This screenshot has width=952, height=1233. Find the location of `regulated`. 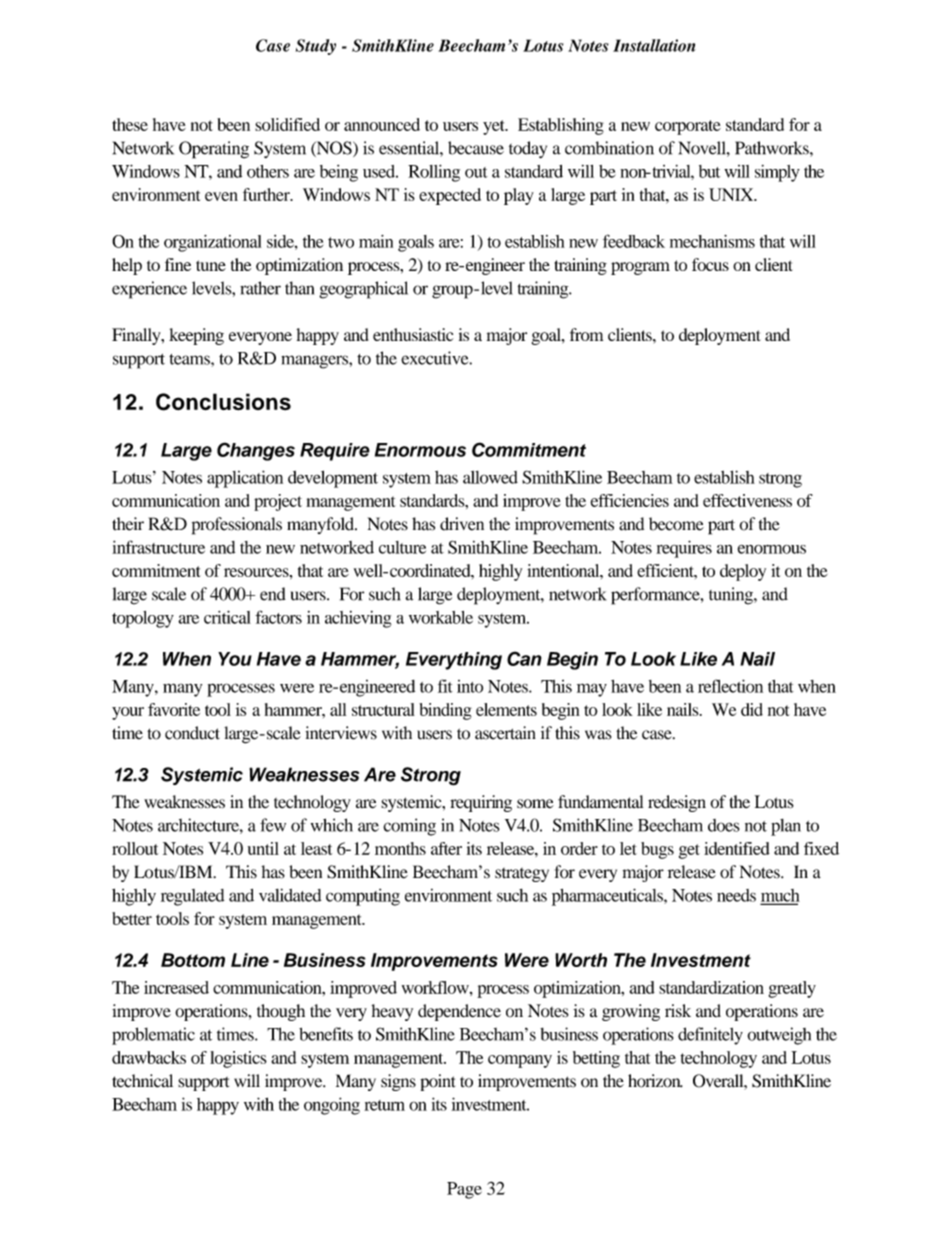

regulated is located at coordinates (193, 897).
